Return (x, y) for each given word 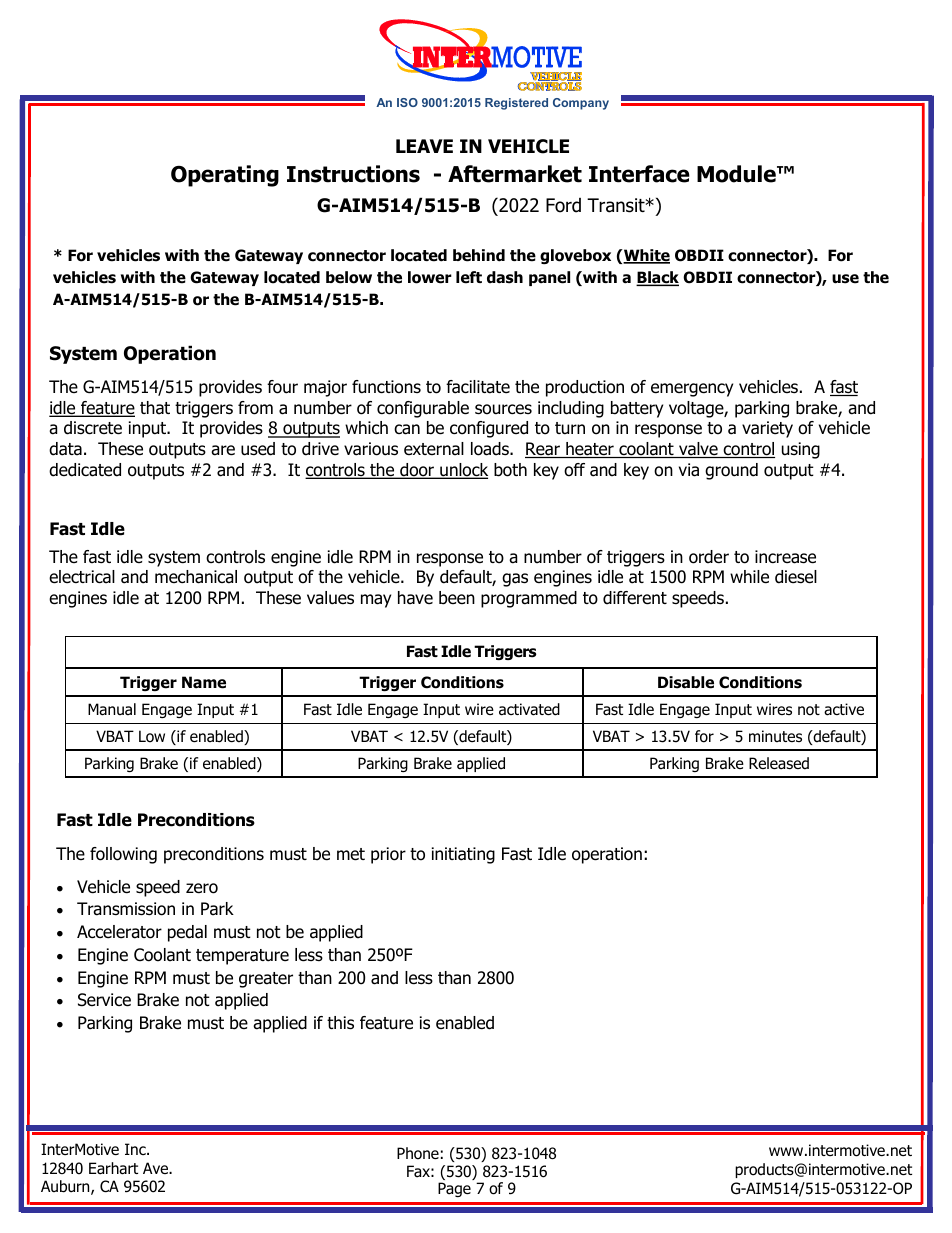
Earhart (113, 1168)
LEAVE (424, 146)
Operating (225, 176)
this (340, 1023)
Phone (418, 1153)
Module (737, 174)
